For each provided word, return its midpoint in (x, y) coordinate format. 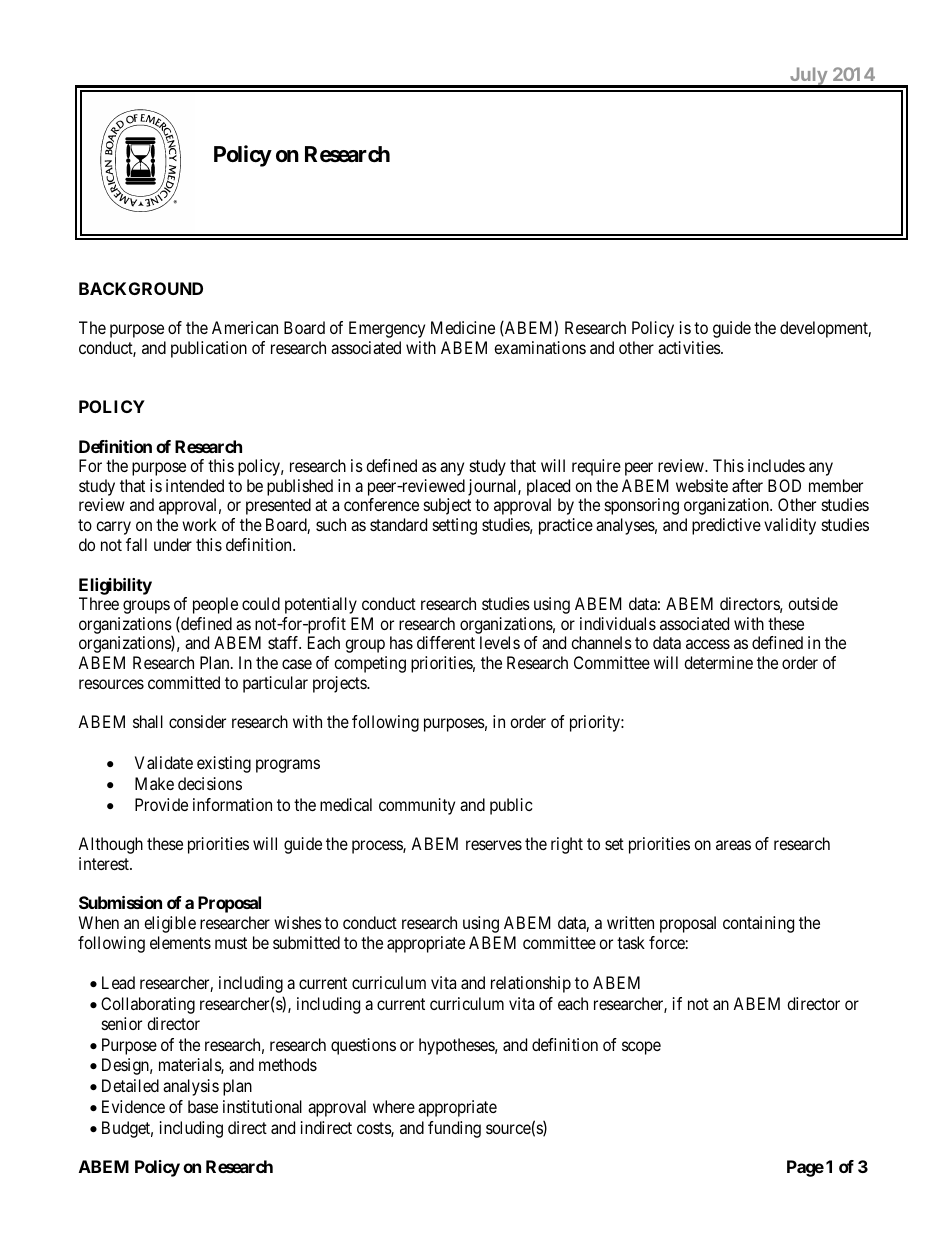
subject (447, 506)
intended (195, 485)
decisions (210, 783)
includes (776, 465)
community (417, 806)
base (203, 1106)
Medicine (463, 327)
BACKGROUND (141, 288)
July (809, 77)
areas (733, 845)
